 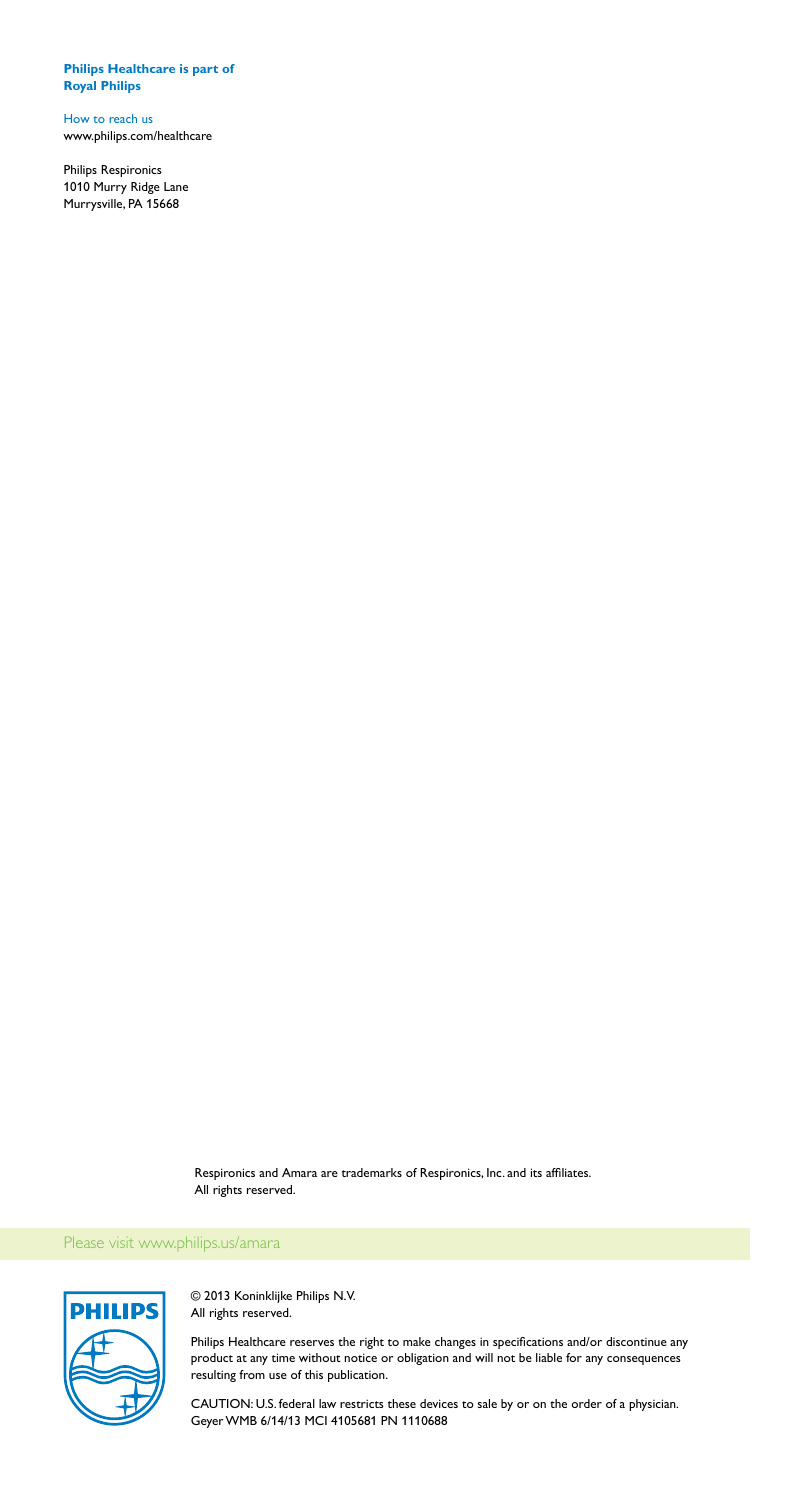 I want to click on resulting, so click(x=213, y=1376).
